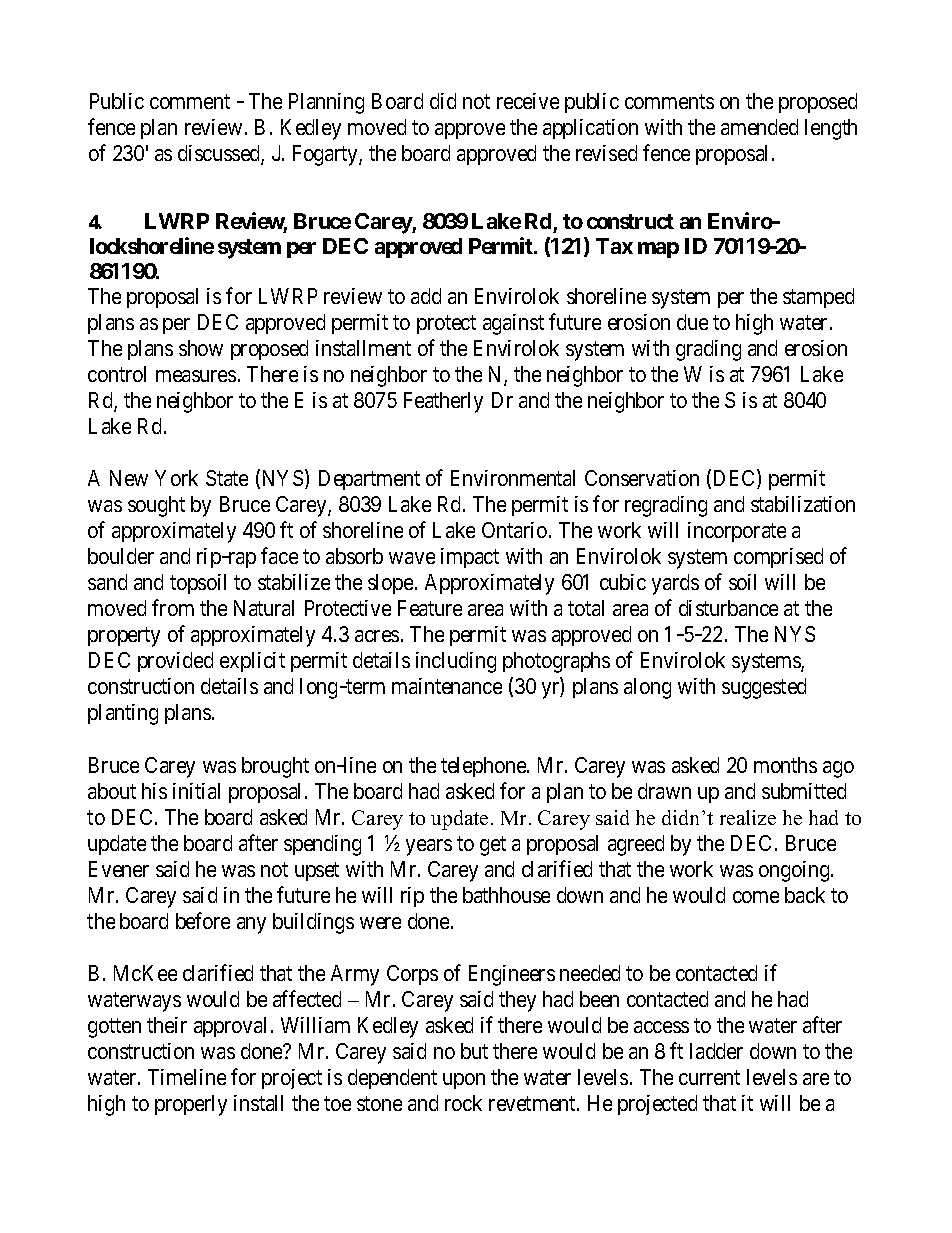  Describe the element at coordinates (464, 1081) in the screenshot. I see `upon` at that location.
